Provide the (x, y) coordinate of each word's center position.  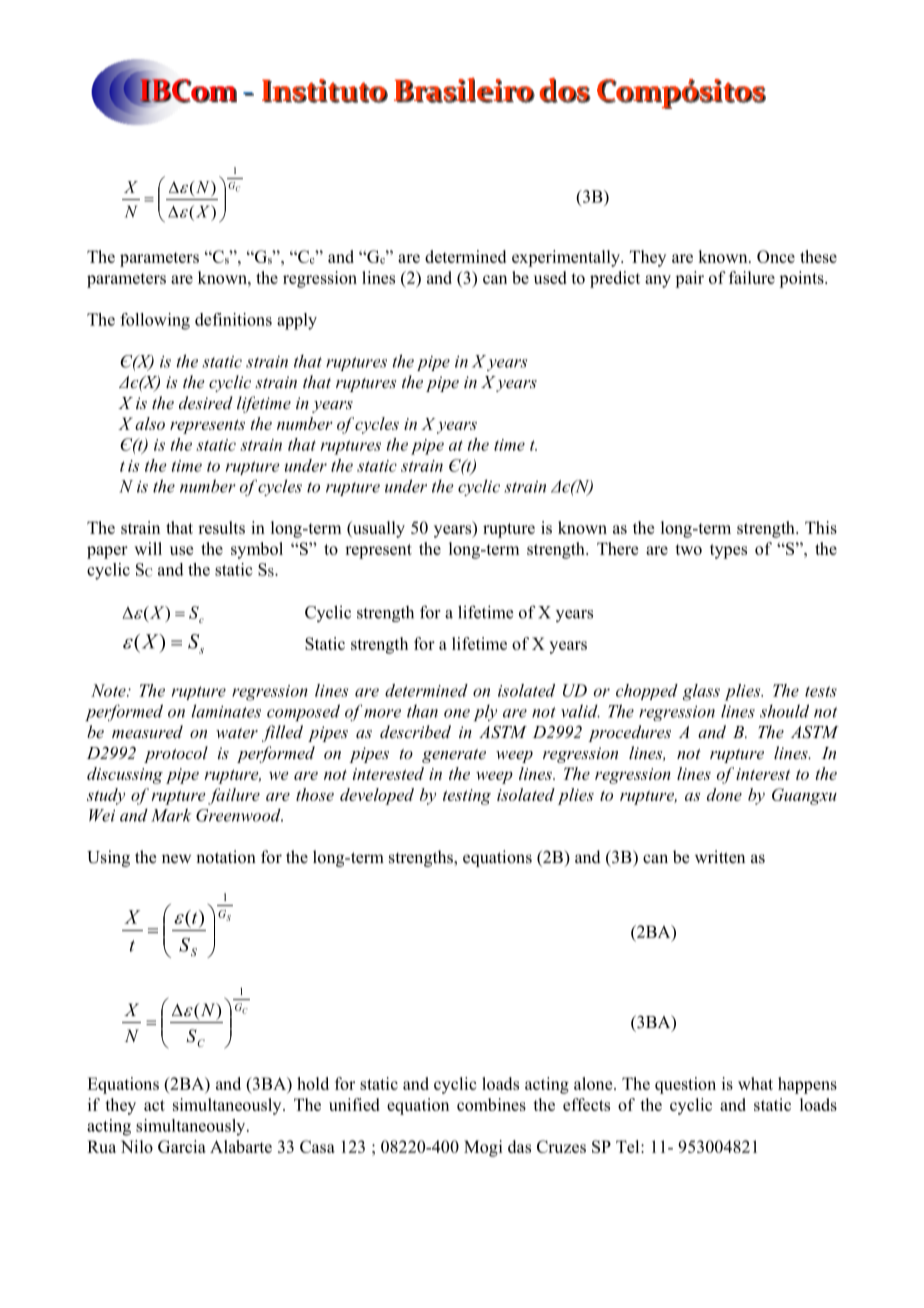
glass (701, 692)
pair (689, 279)
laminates (226, 711)
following (155, 321)
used (550, 277)
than (422, 711)
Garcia (182, 1146)
